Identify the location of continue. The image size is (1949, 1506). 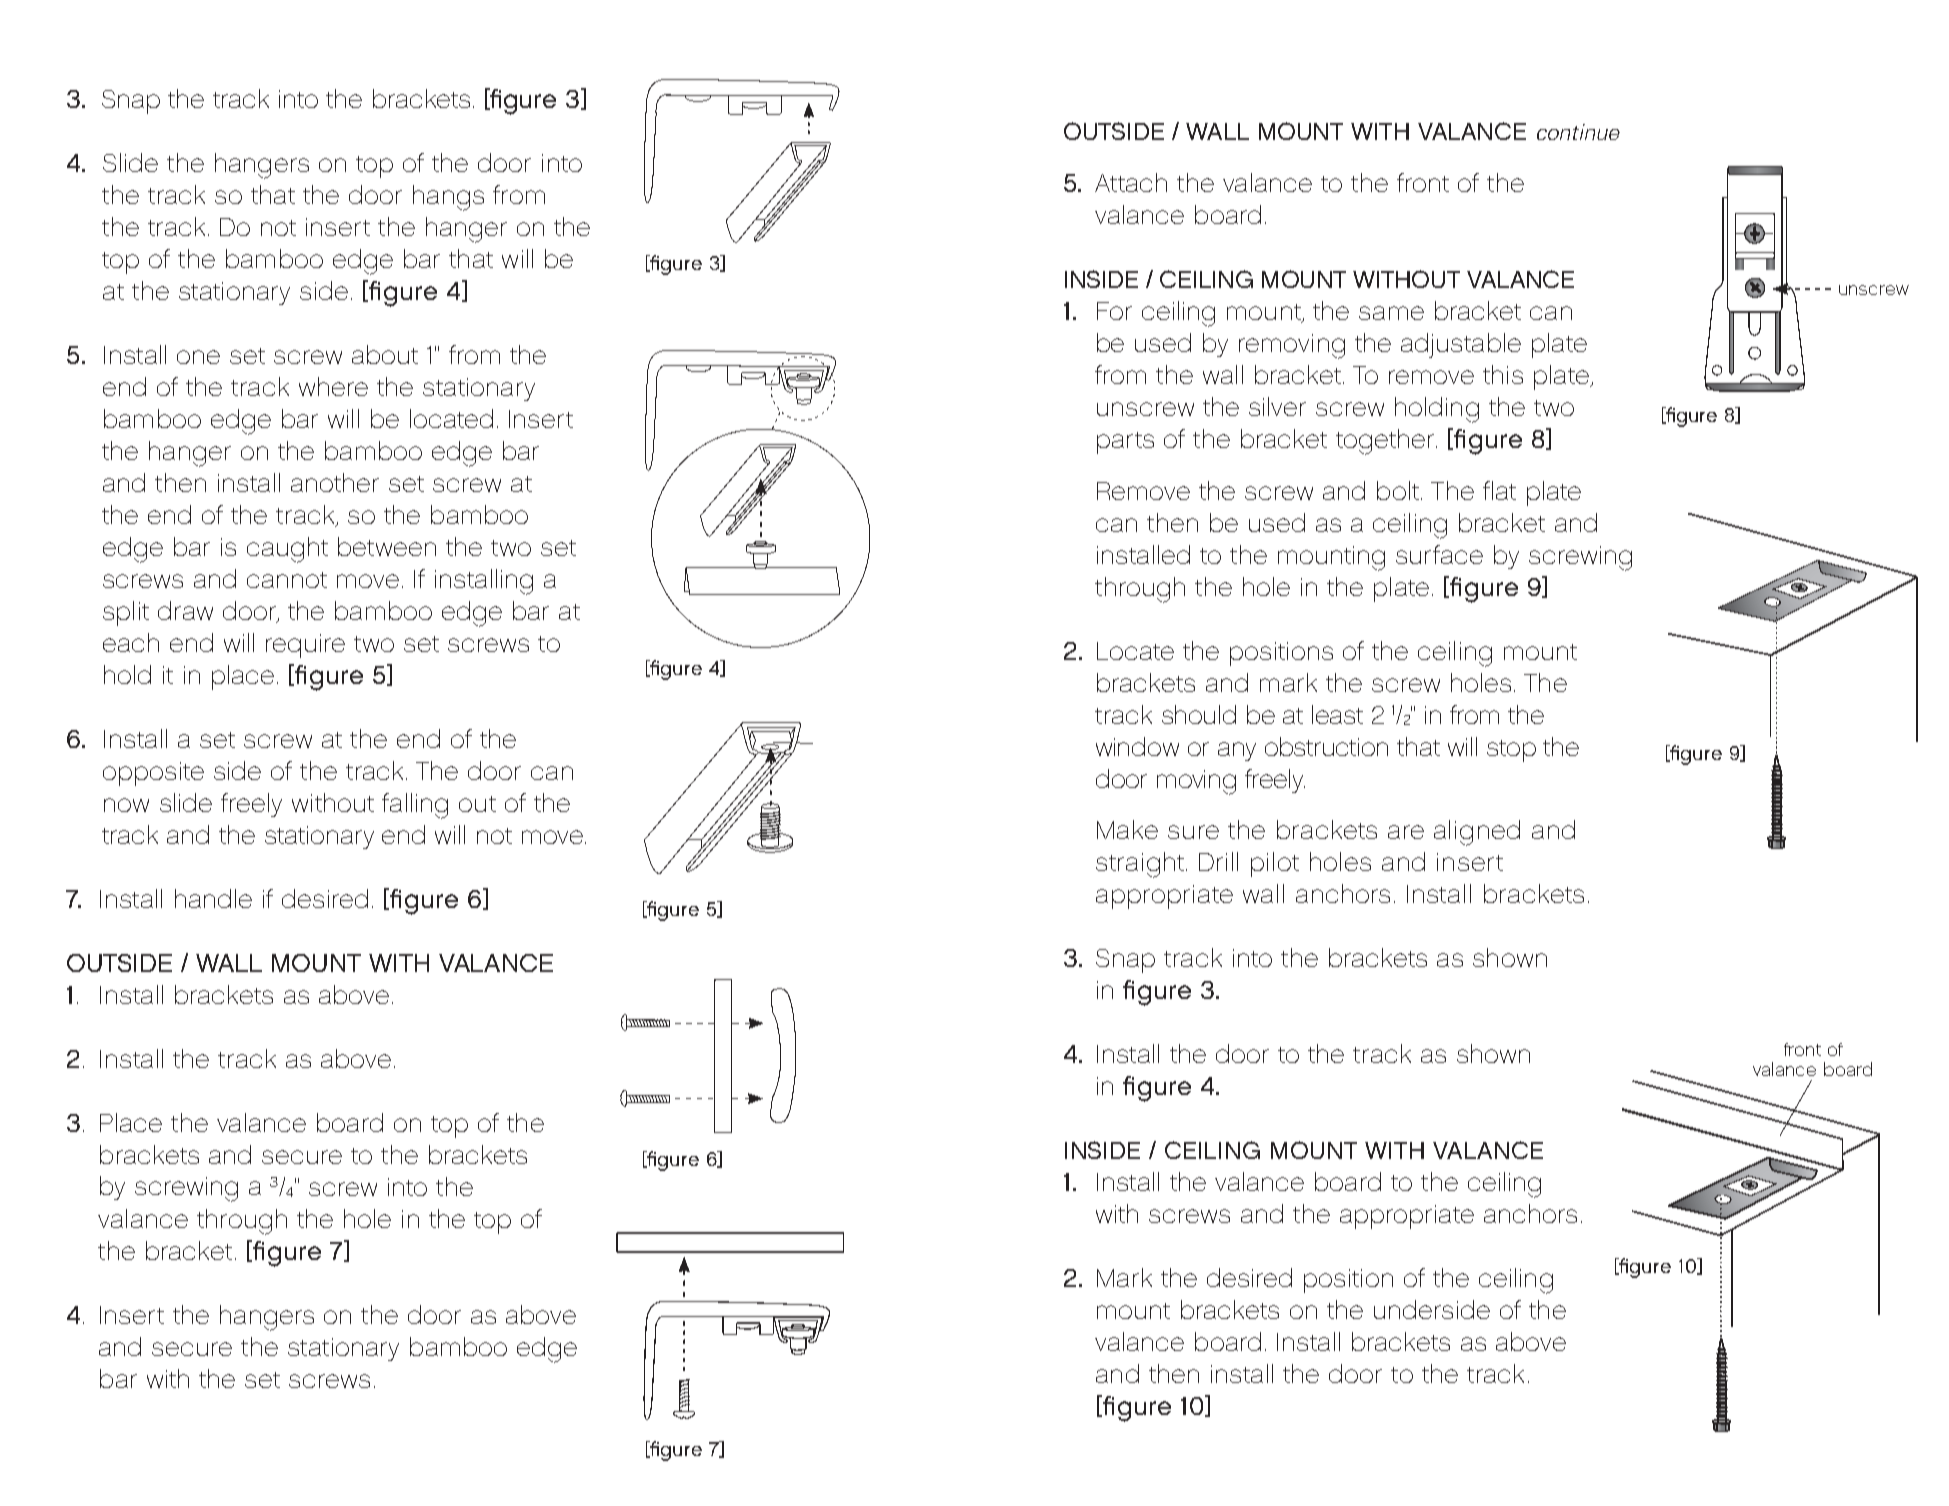
(1578, 132).
